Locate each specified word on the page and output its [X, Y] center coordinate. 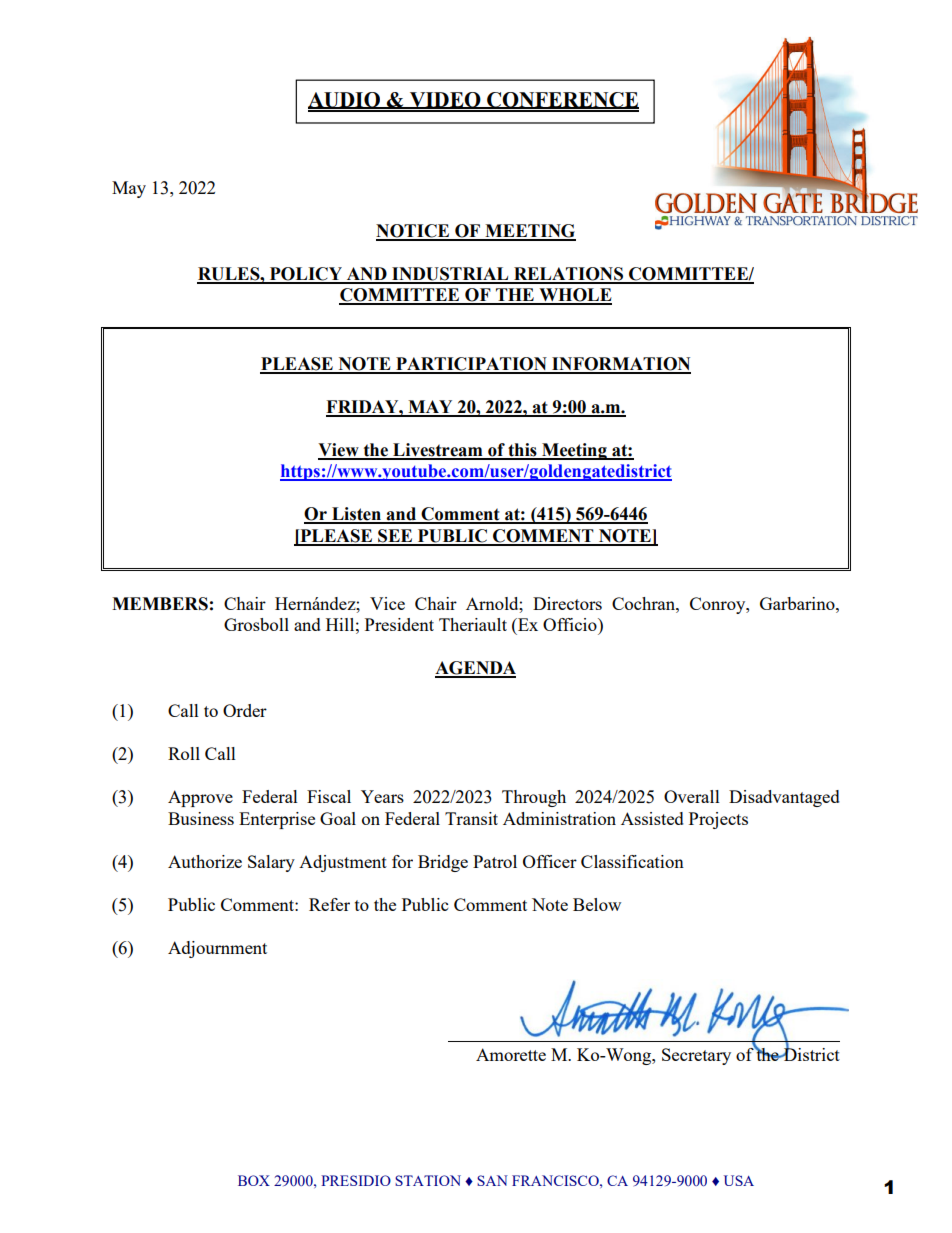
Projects [718, 820]
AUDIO [345, 100]
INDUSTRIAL [450, 275]
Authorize [205, 861]
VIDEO [445, 100]
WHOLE [574, 296]
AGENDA [475, 669]
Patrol [495, 861]
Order [245, 710]
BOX [254, 1180]
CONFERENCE [562, 100]
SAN [492, 1180]
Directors [567, 603]
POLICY [306, 275]
